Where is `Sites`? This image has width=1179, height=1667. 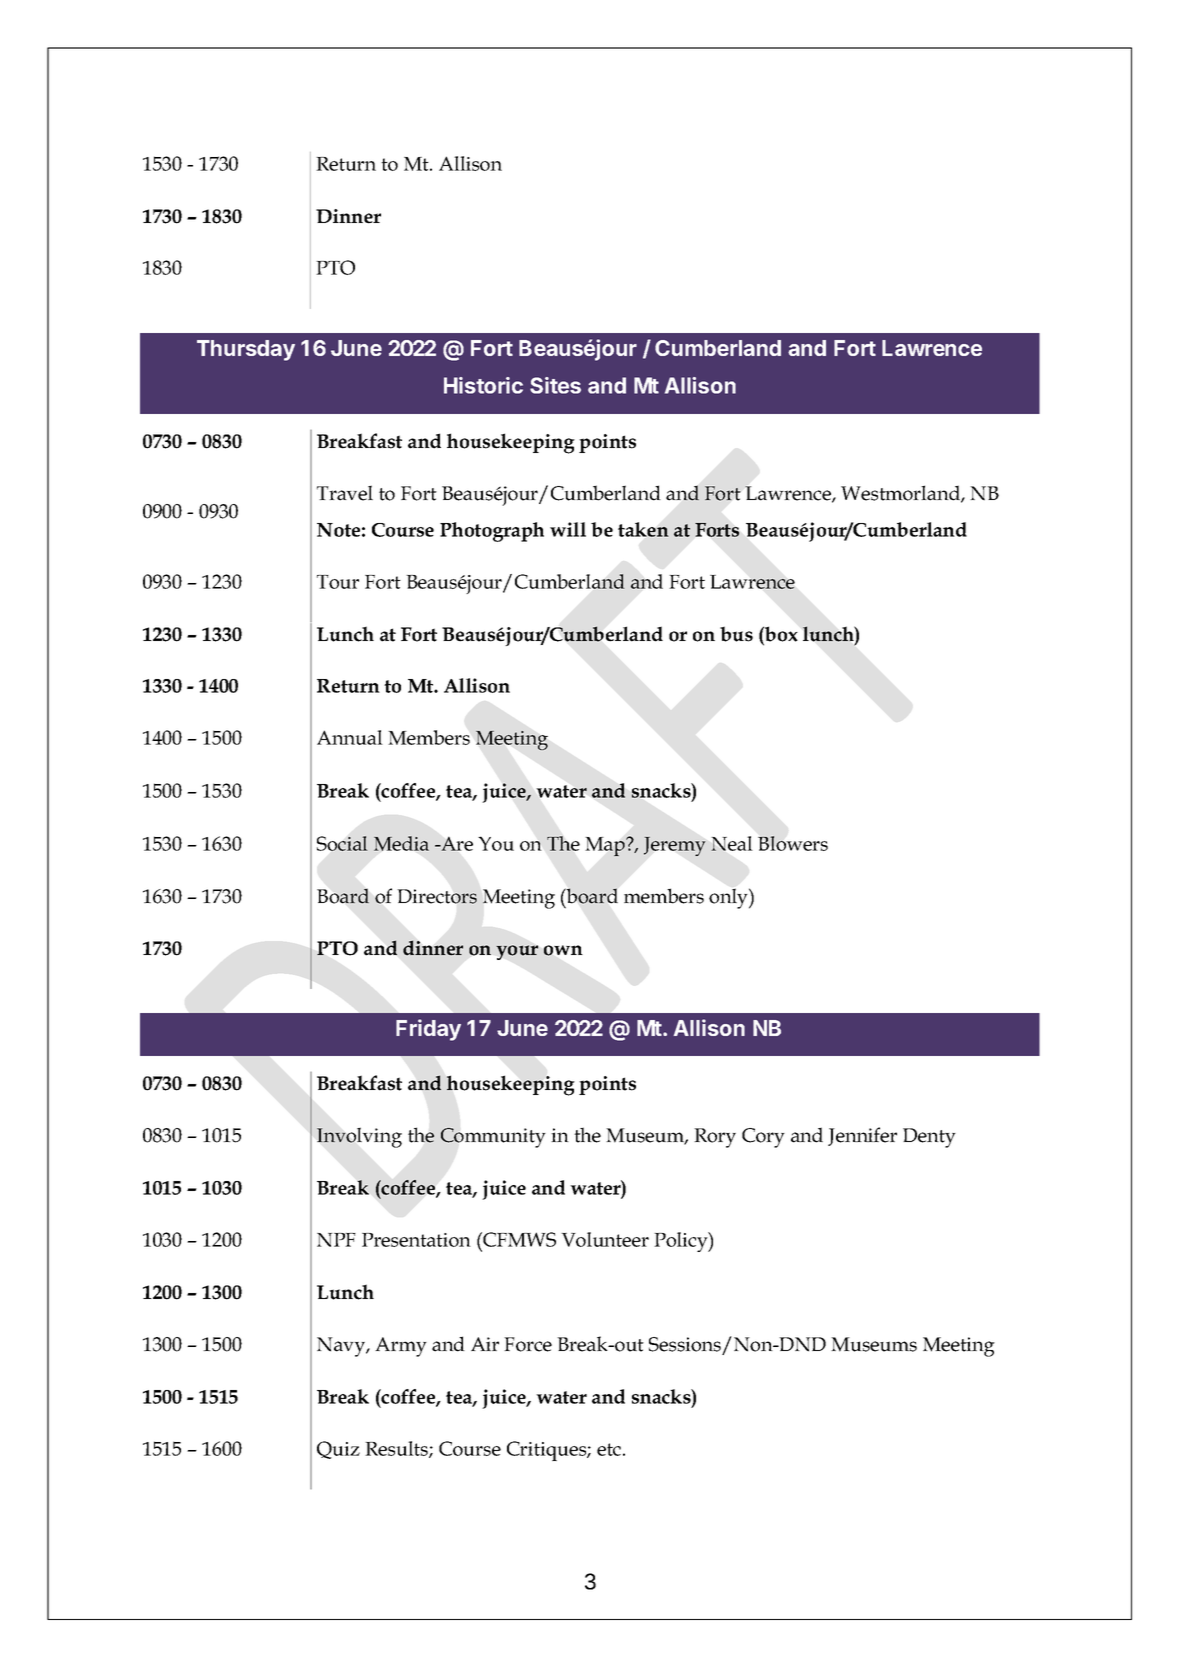 Sites is located at coordinates (555, 385).
